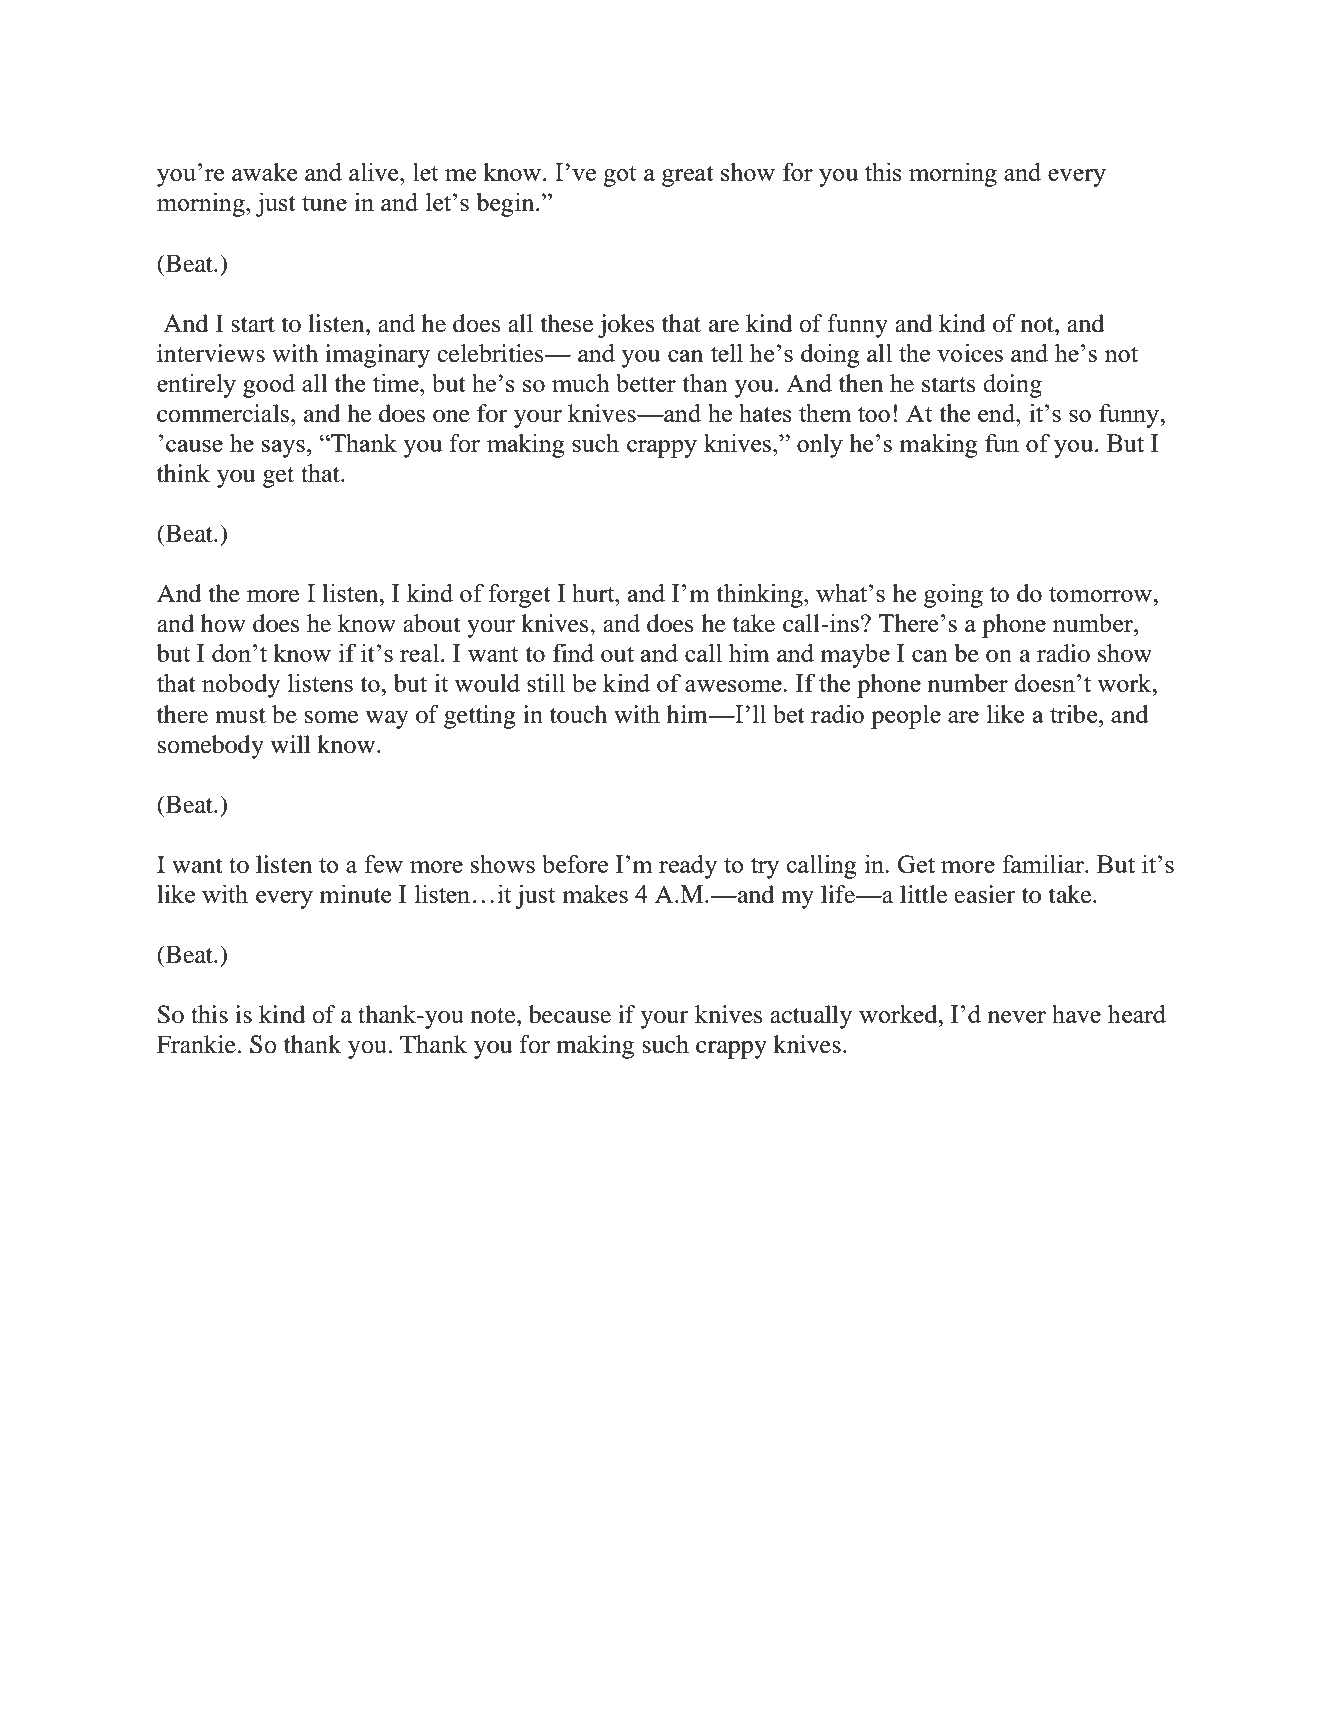 The height and width of the screenshot is (1725, 1333). Describe the element at coordinates (765, 412) in the screenshot. I see `hates` at that location.
